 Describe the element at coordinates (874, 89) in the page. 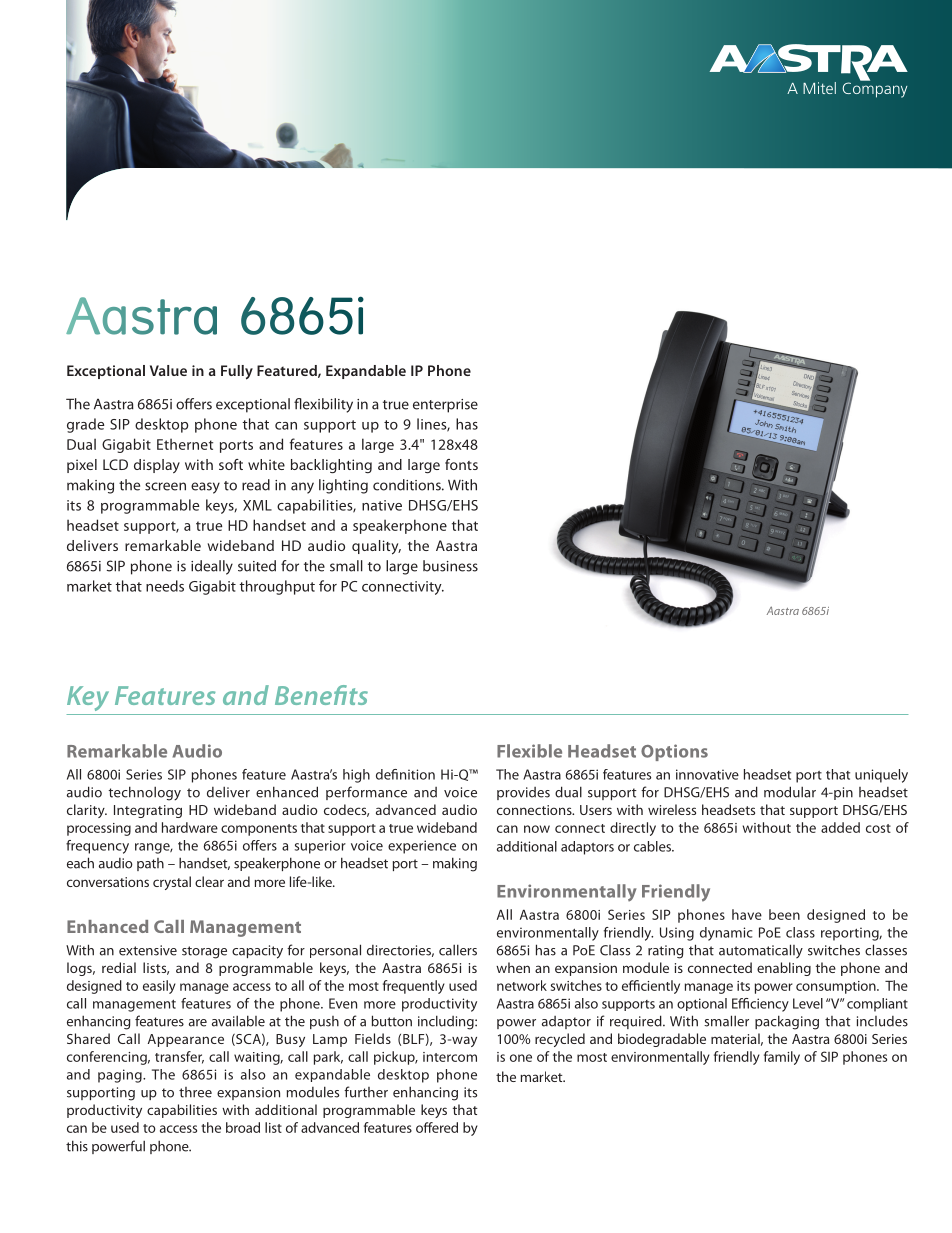

I see `Company` at that location.
